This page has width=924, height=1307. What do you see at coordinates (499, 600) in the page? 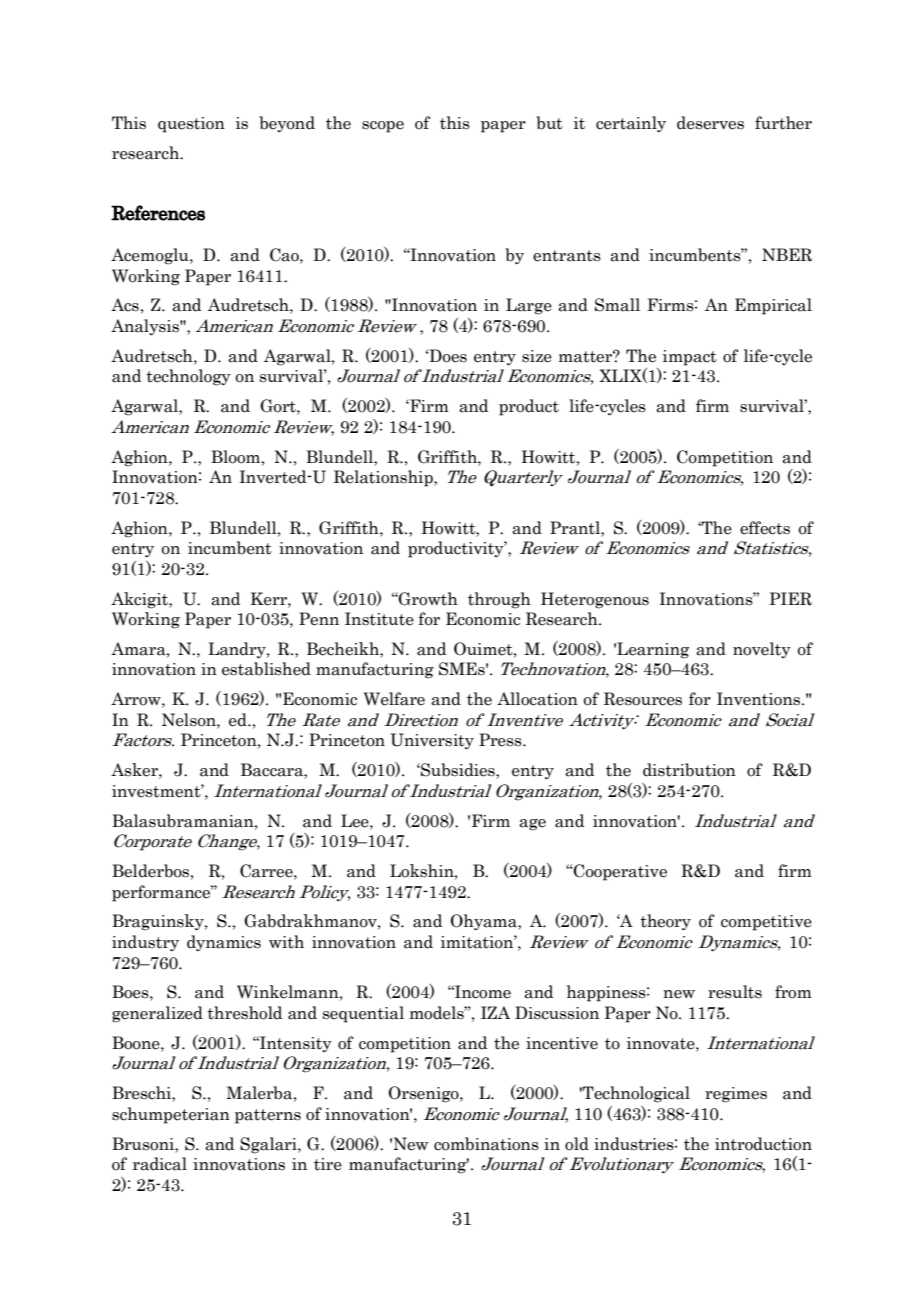
I see `through` at bounding box center [499, 600].
